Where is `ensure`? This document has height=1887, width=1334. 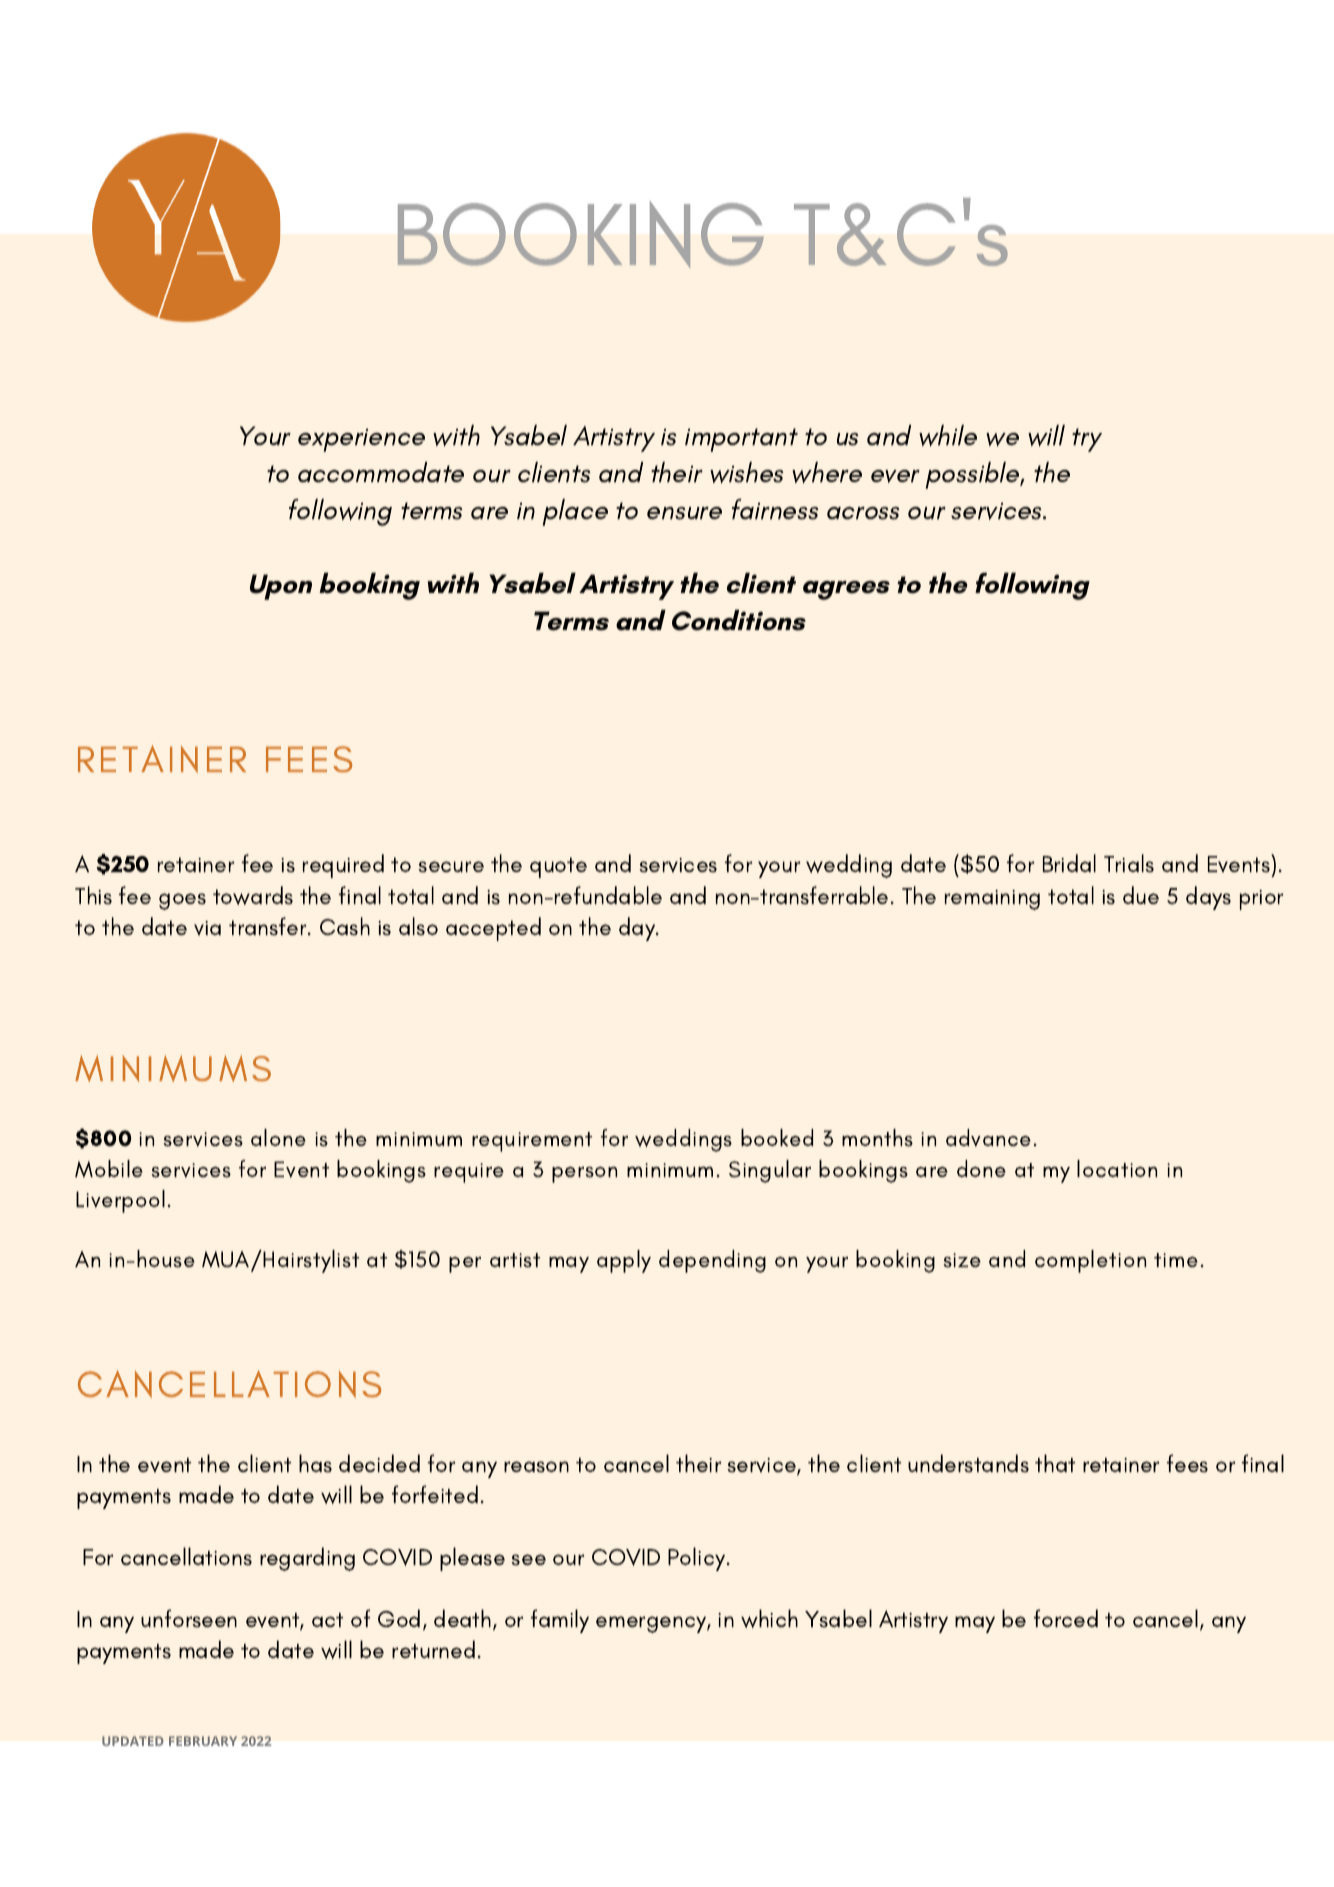 ensure is located at coordinates (684, 513).
